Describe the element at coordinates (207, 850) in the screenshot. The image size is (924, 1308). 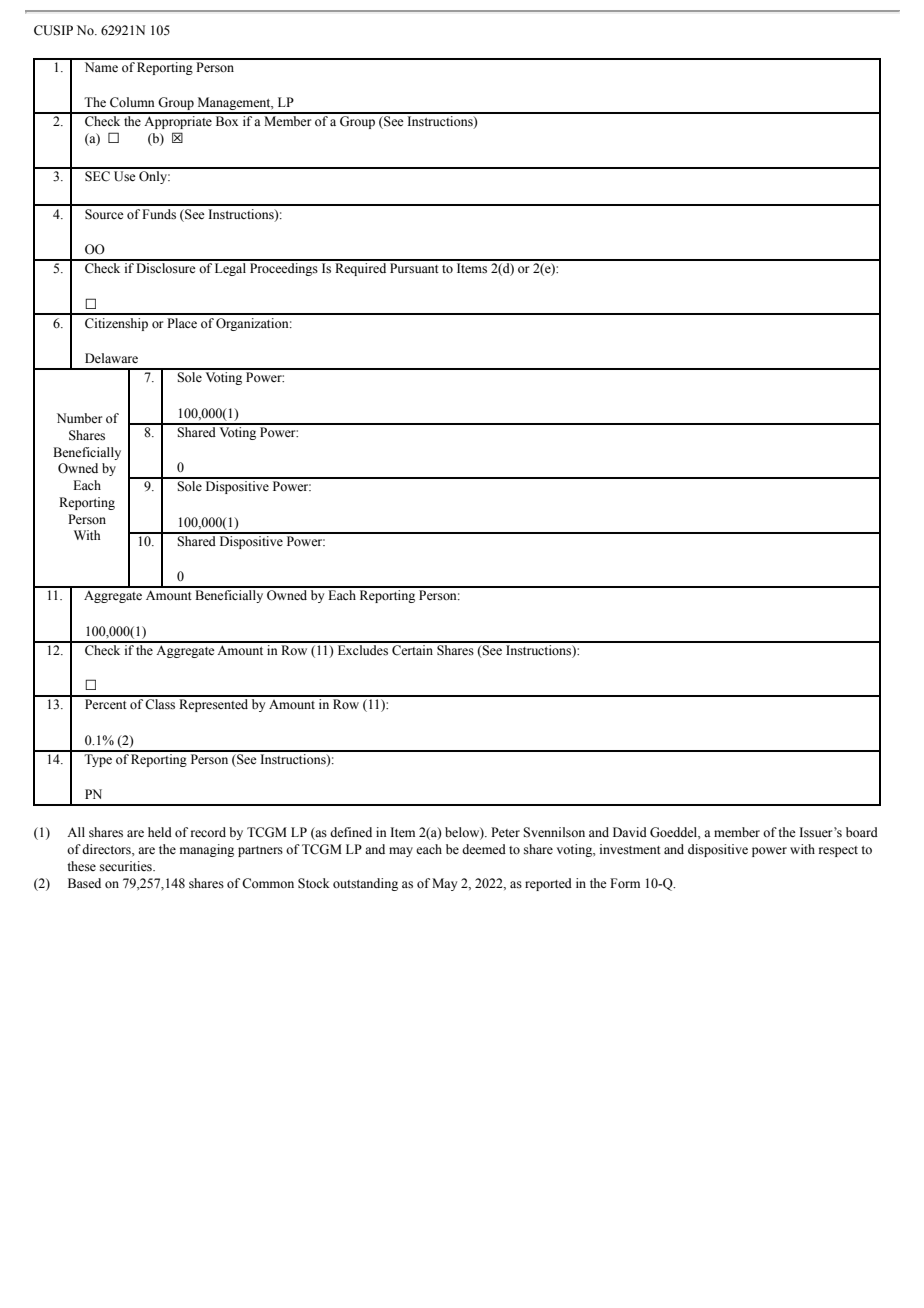
I see `managing` at that location.
